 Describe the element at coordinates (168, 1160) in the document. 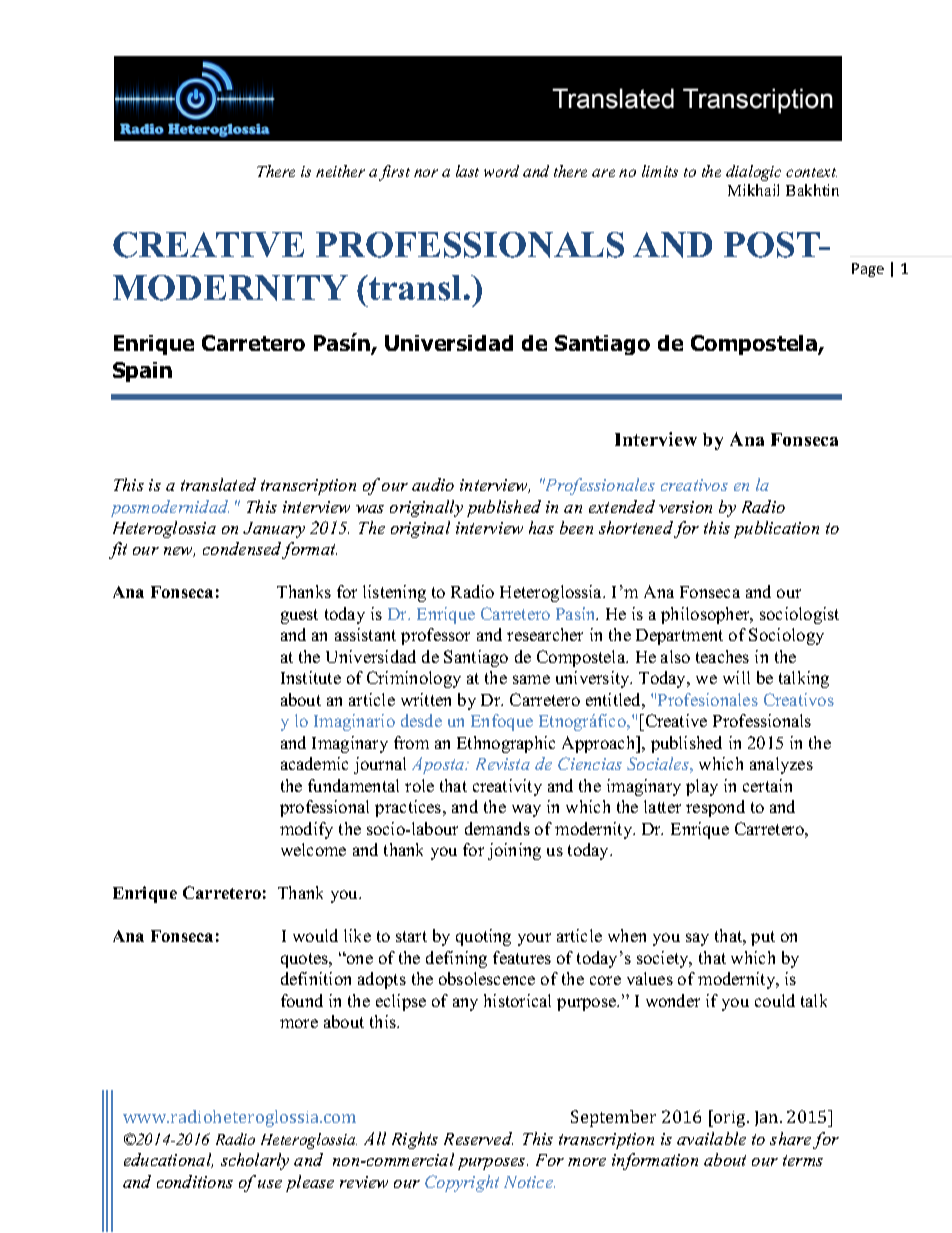

I see `educational` at that location.
